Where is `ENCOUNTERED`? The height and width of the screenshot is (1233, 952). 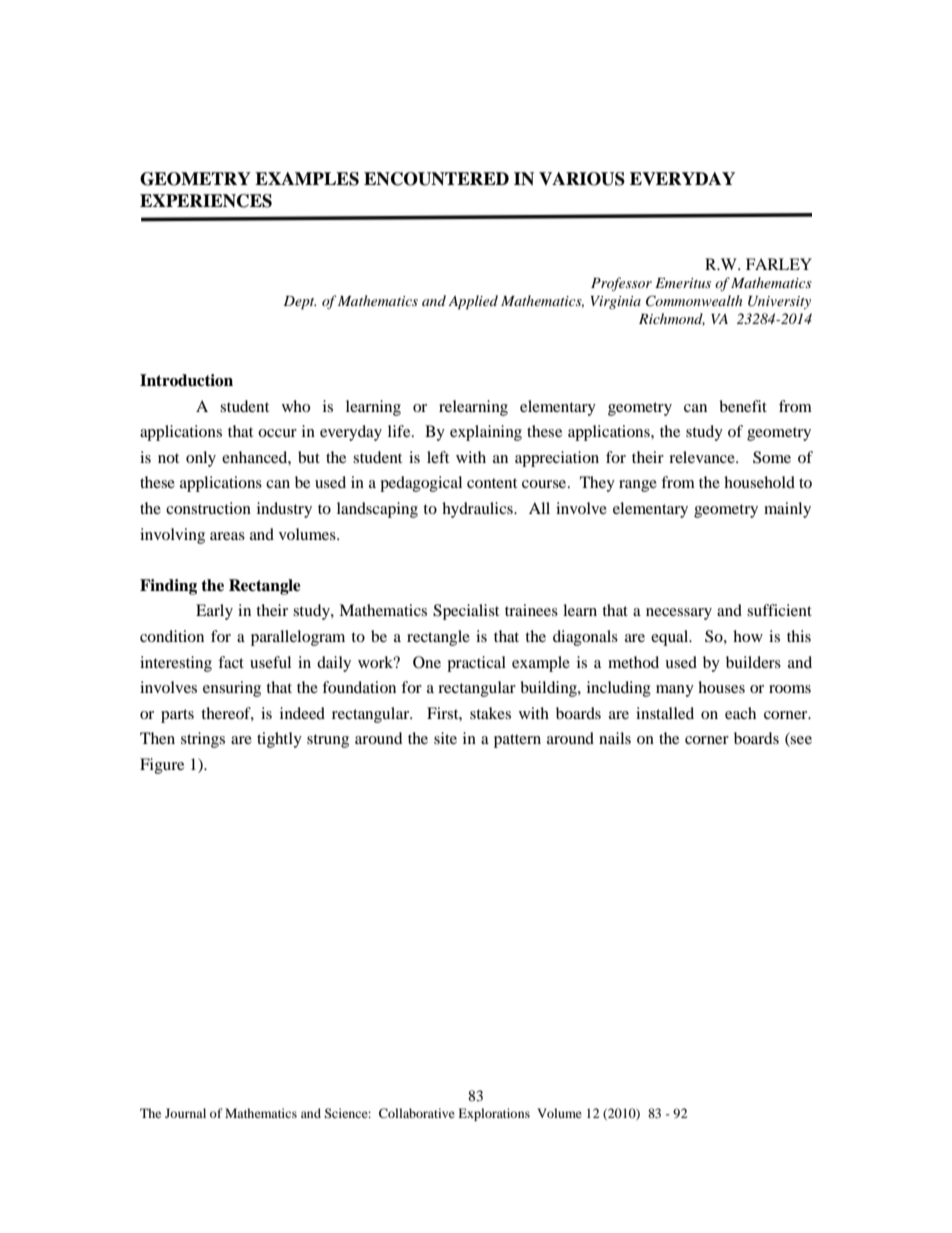 ENCOUNTERED is located at coordinates (436, 179).
